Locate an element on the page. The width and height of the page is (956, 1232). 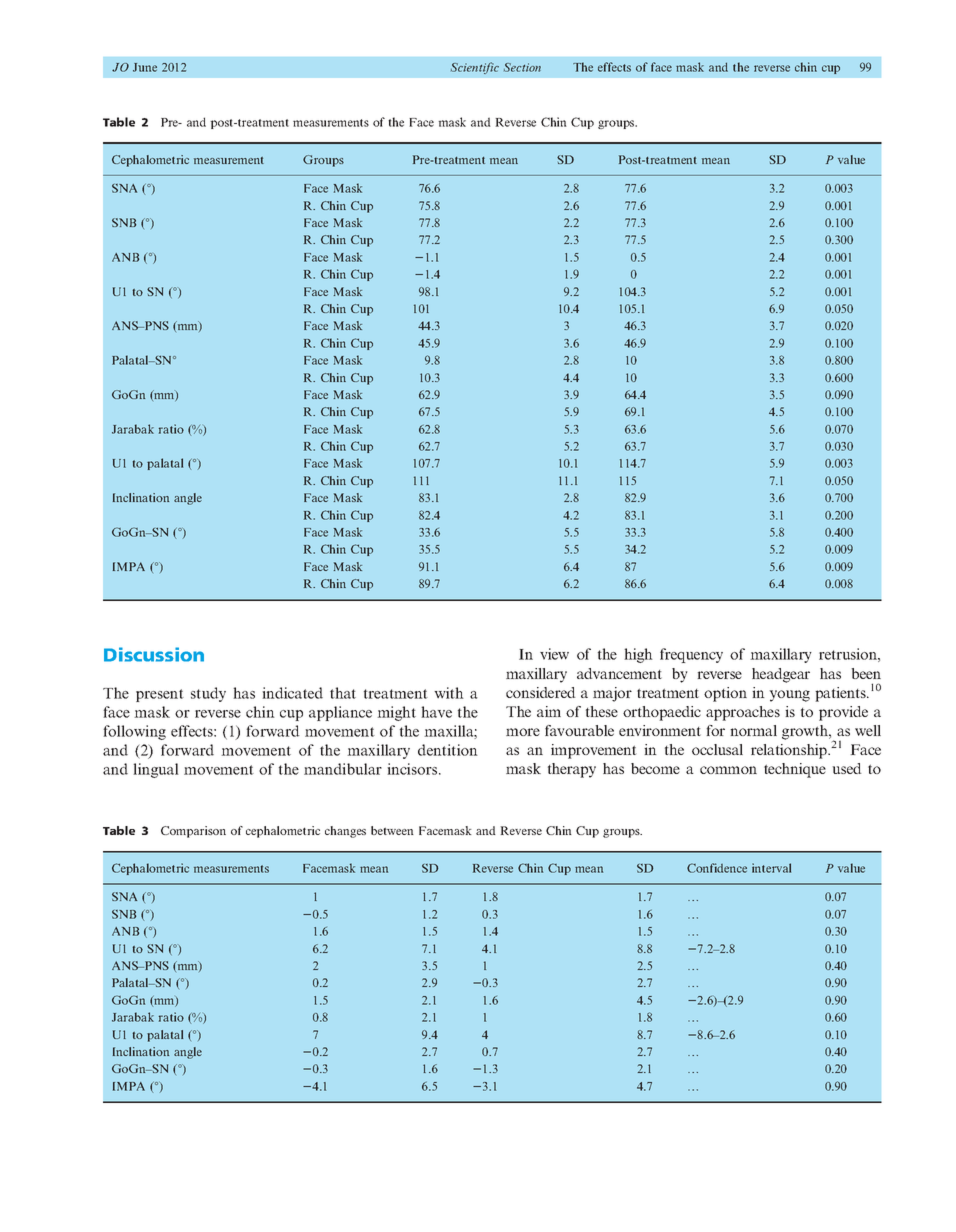
between is located at coordinates (392, 830).
